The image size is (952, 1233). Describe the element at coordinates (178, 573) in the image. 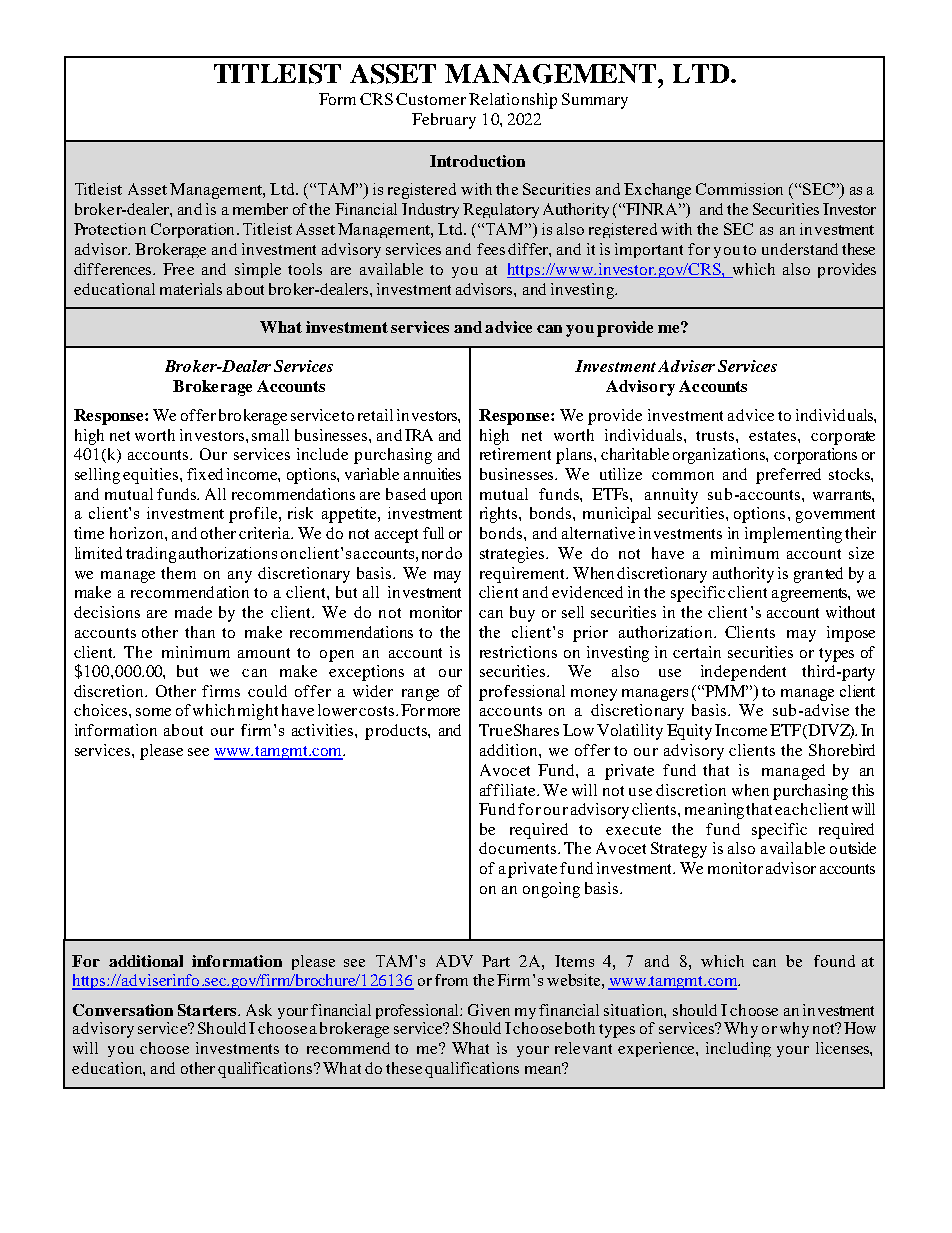

I see `them` at that location.
